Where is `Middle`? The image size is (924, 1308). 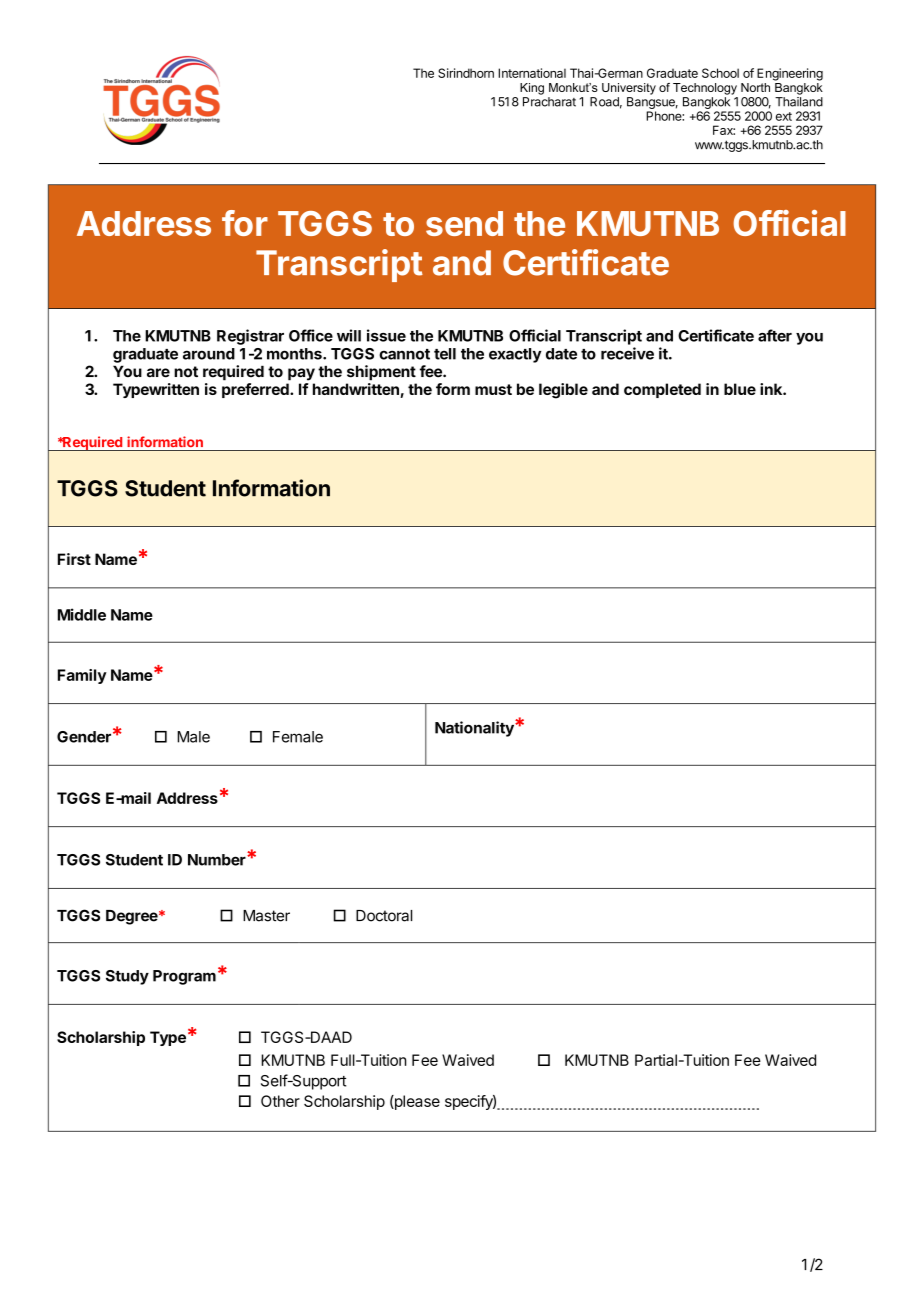 Middle is located at coordinates (82, 614).
